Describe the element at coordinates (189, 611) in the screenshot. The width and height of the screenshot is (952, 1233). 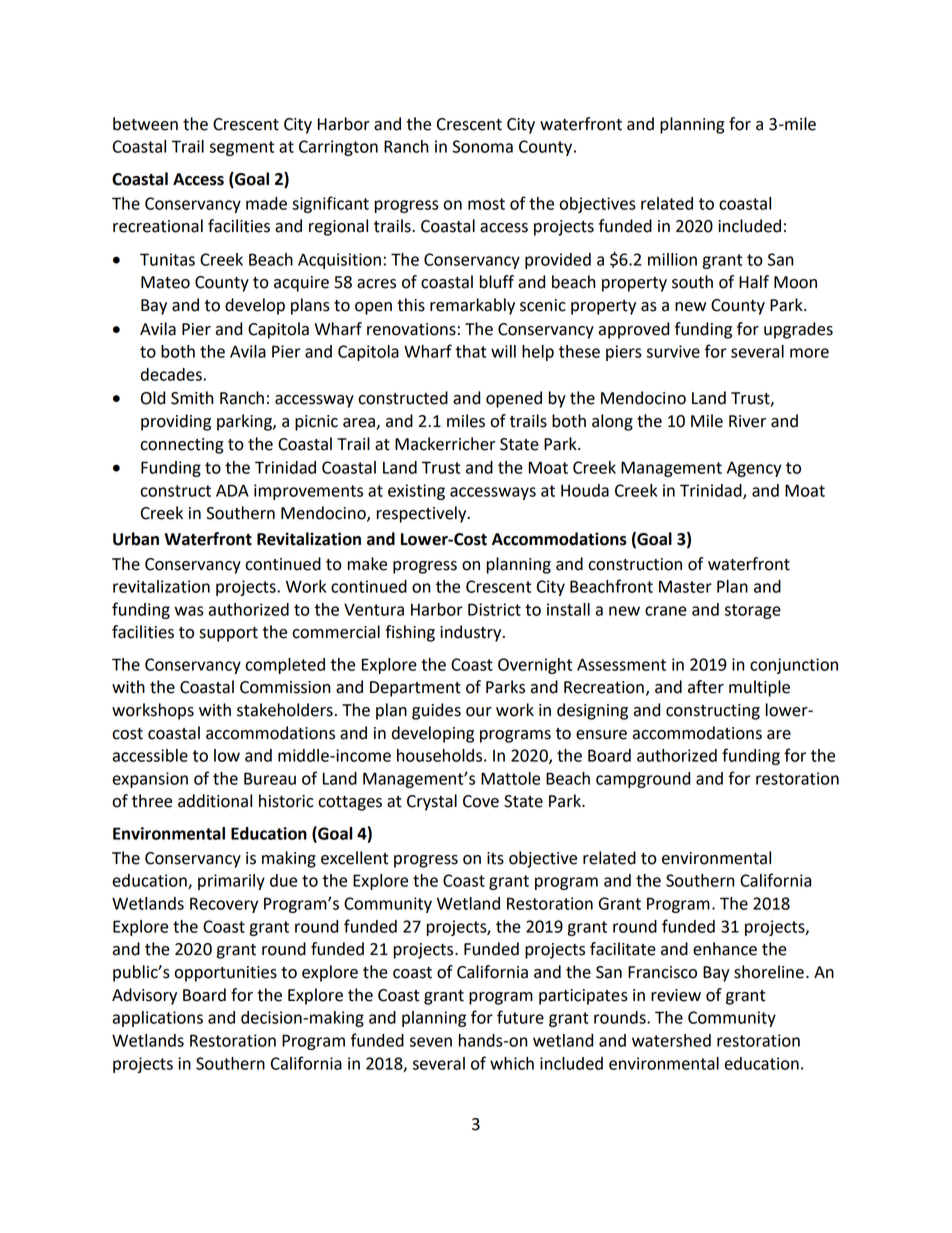
I see `was` at that location.
